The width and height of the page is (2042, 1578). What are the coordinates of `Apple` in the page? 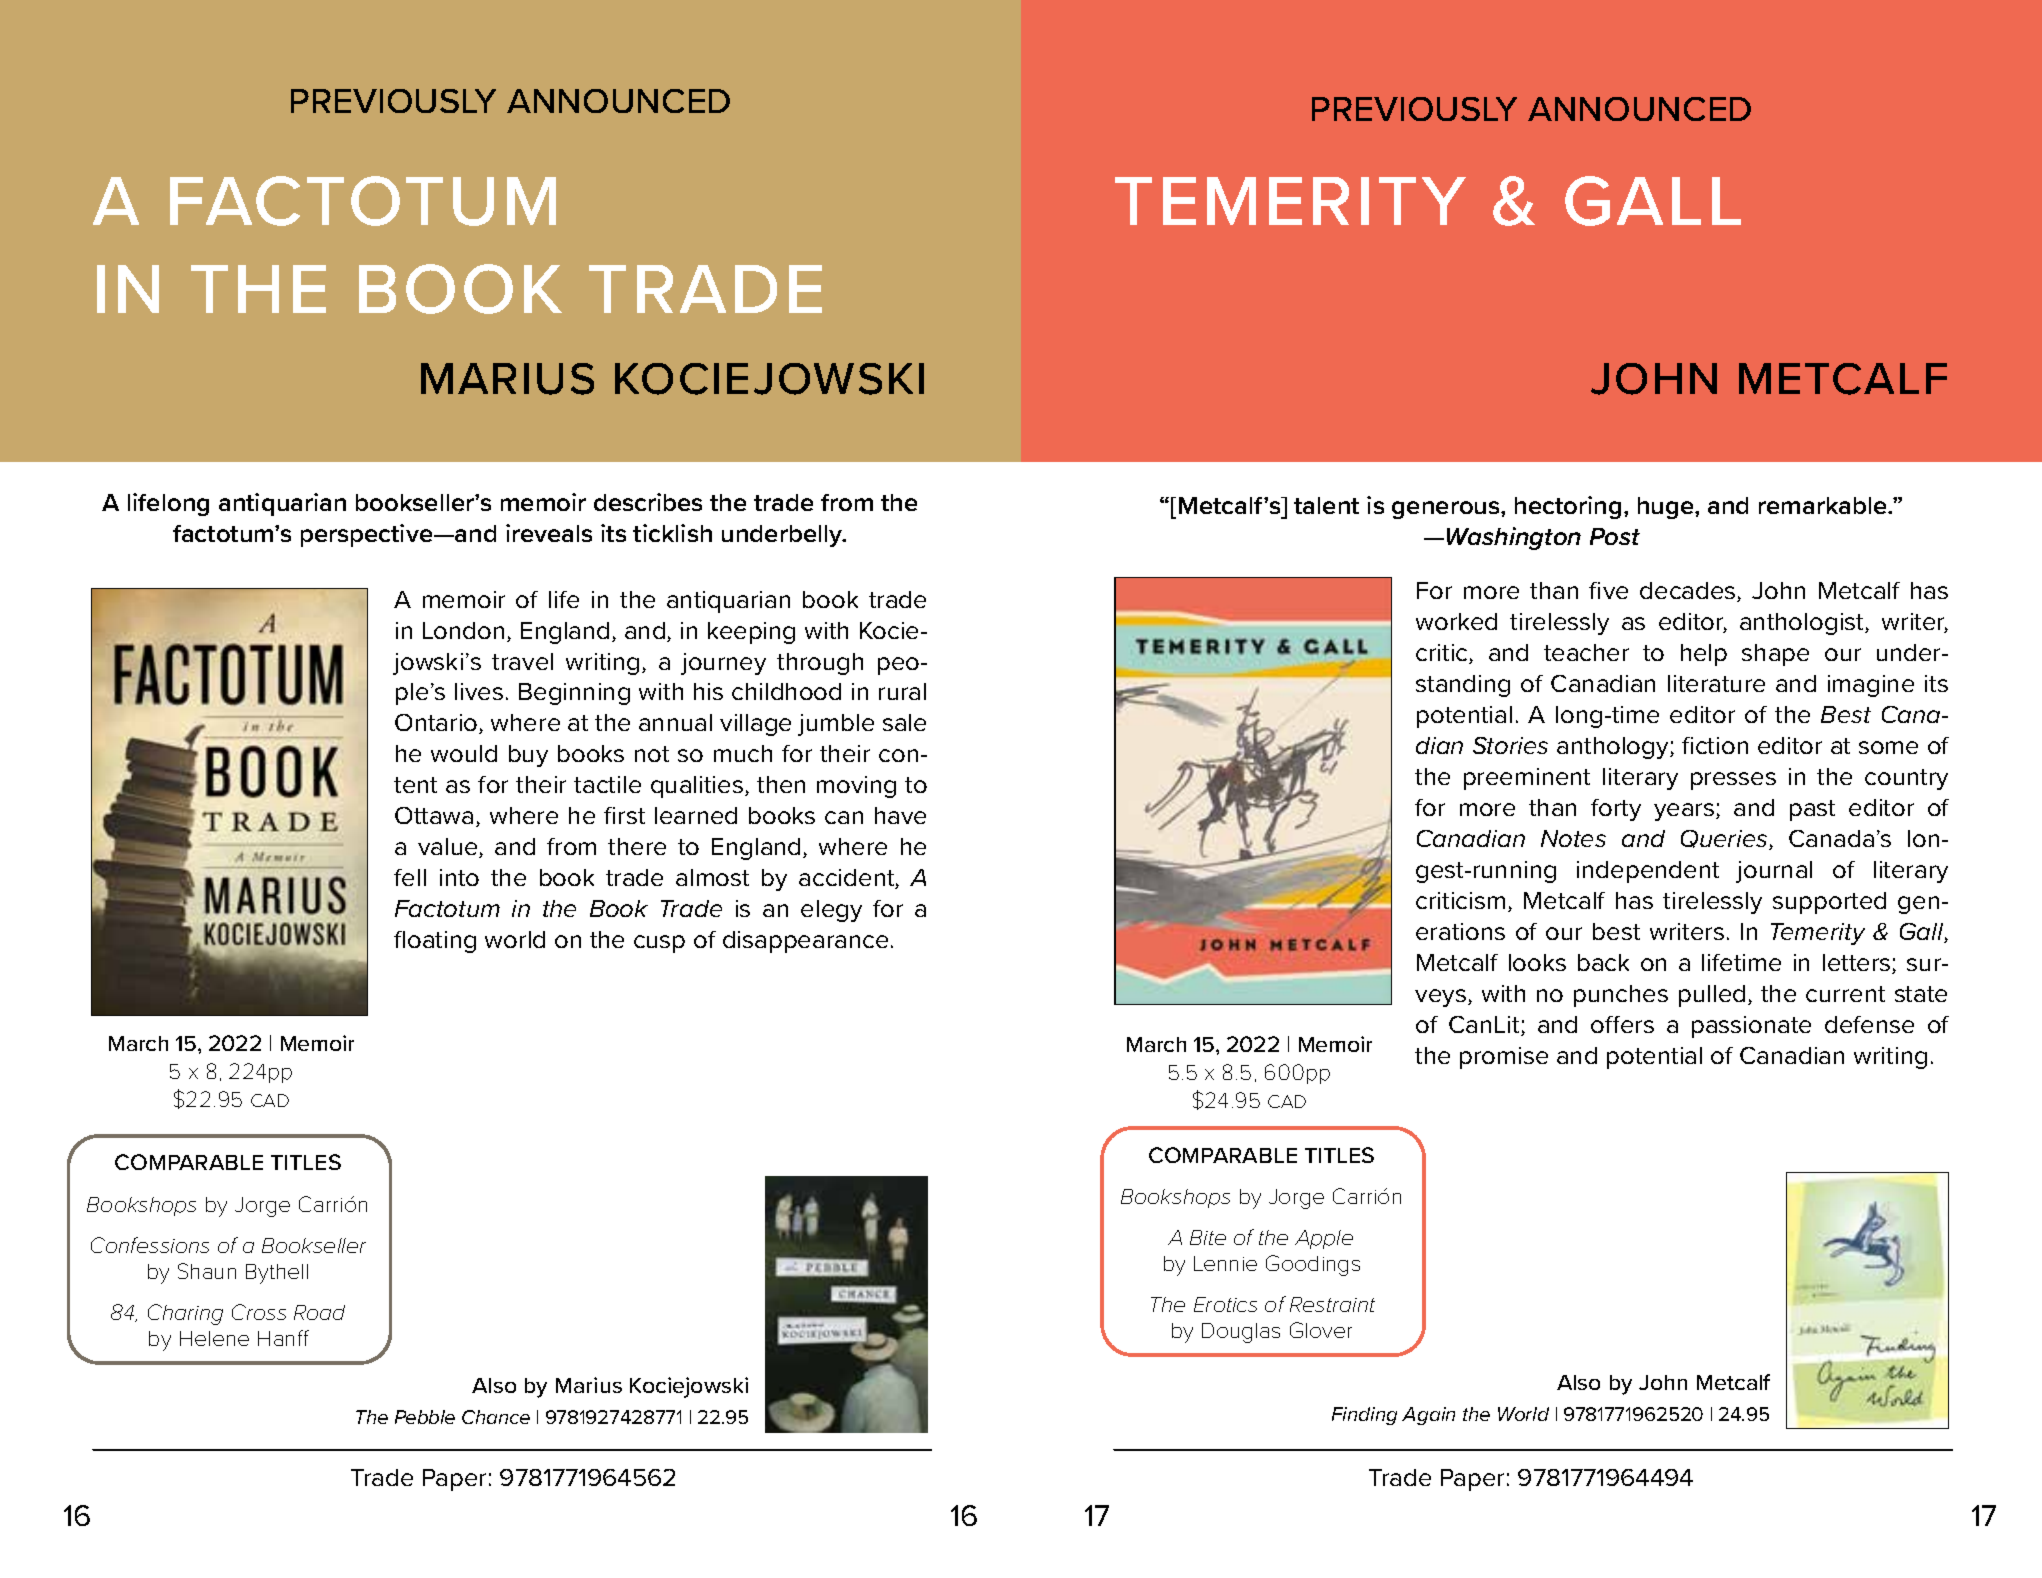 It's located at (1324, 1239).
